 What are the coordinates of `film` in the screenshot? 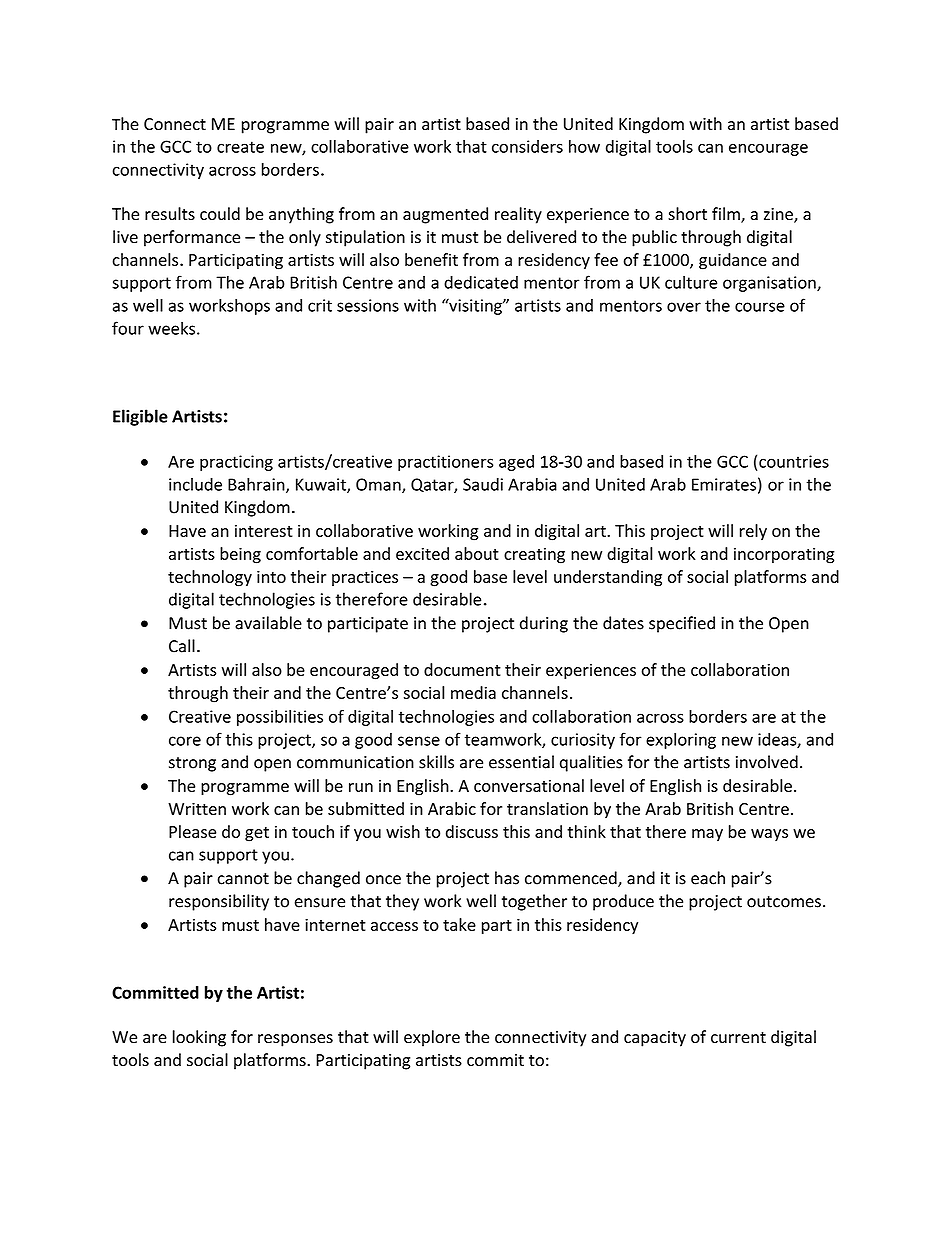 It's located at (727, 214).
